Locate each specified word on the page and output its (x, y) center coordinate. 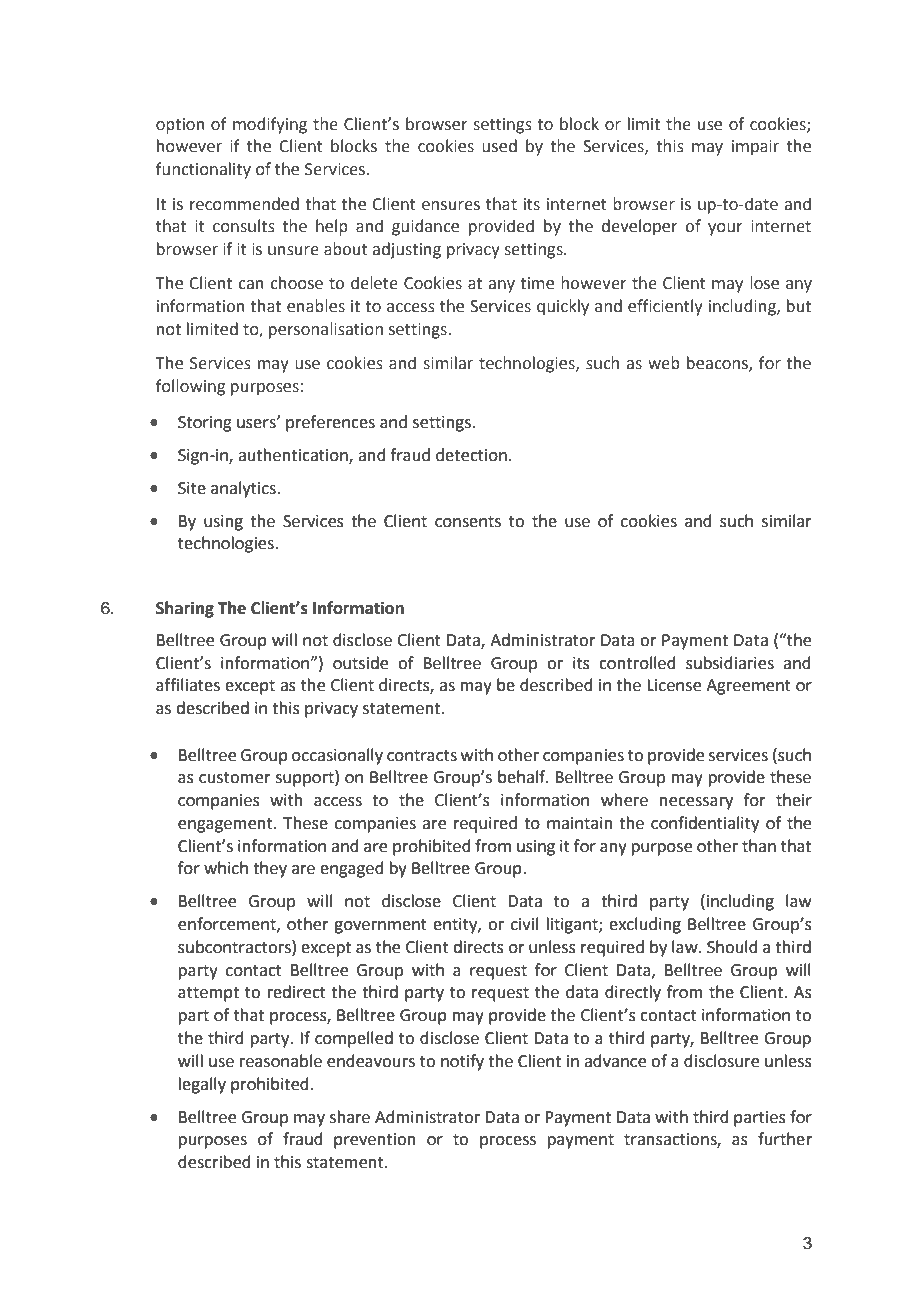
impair (755, 148)
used (499, 146)
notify (462, 1062)
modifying (270, 125)
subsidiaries (730, 663)
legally (202, 1085)
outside (360, 663)
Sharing (185, 609)
